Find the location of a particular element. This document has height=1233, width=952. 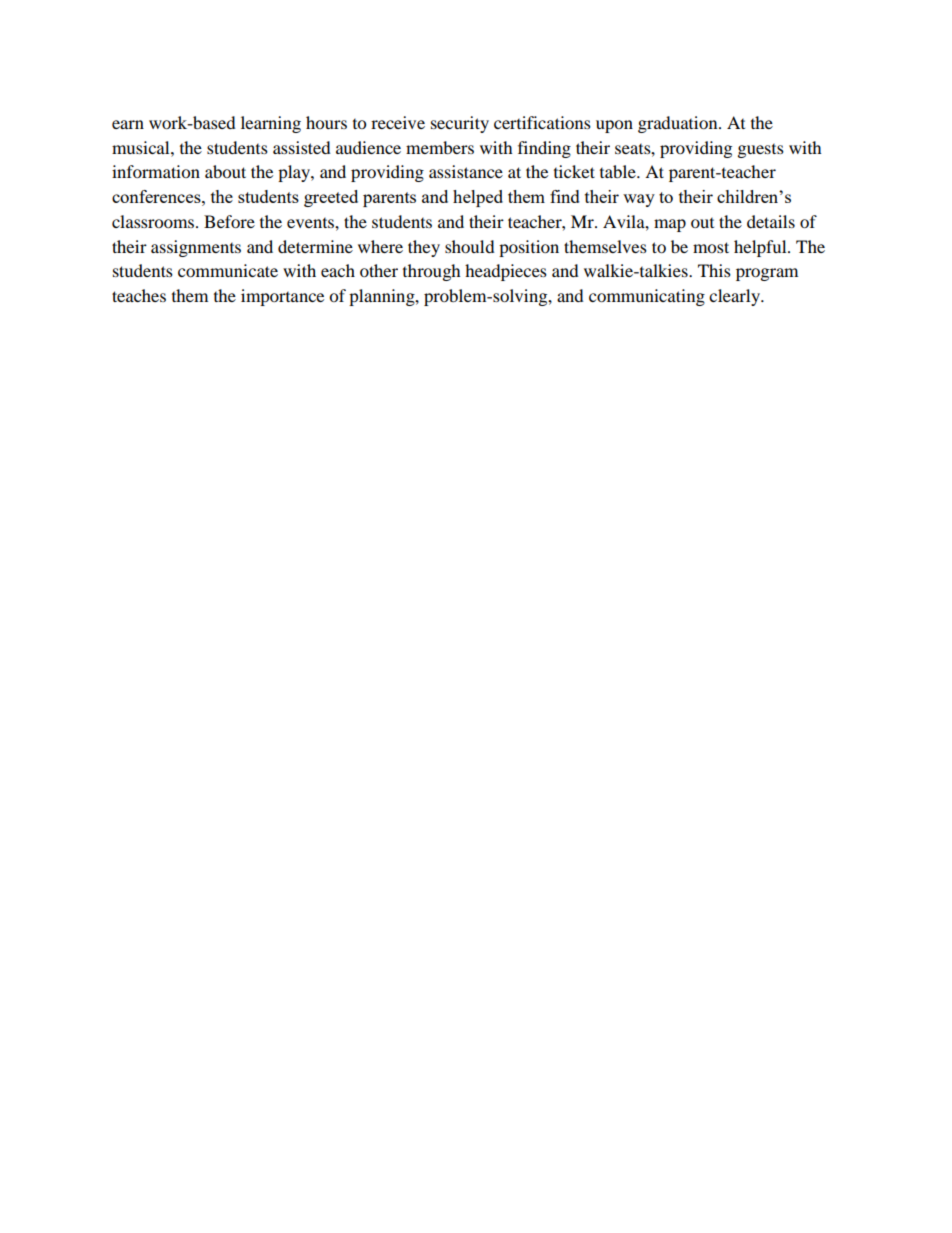

hours is located at coordinates (326, 122).
